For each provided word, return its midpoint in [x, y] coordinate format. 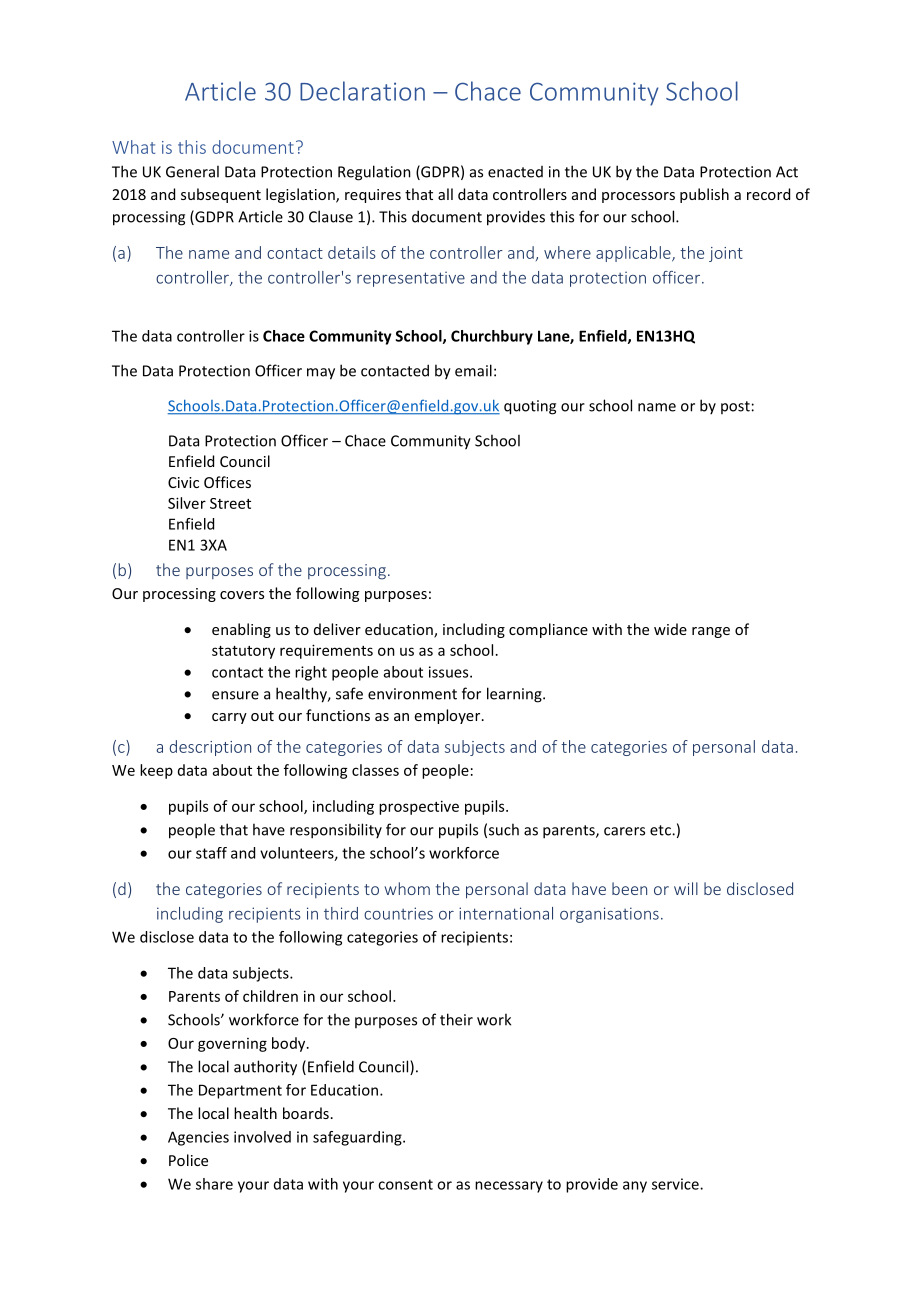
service [676, 1184]
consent [405, 1184]
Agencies [198, 1138]
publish [704, 195]
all [445, 194]
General [192, 171]
